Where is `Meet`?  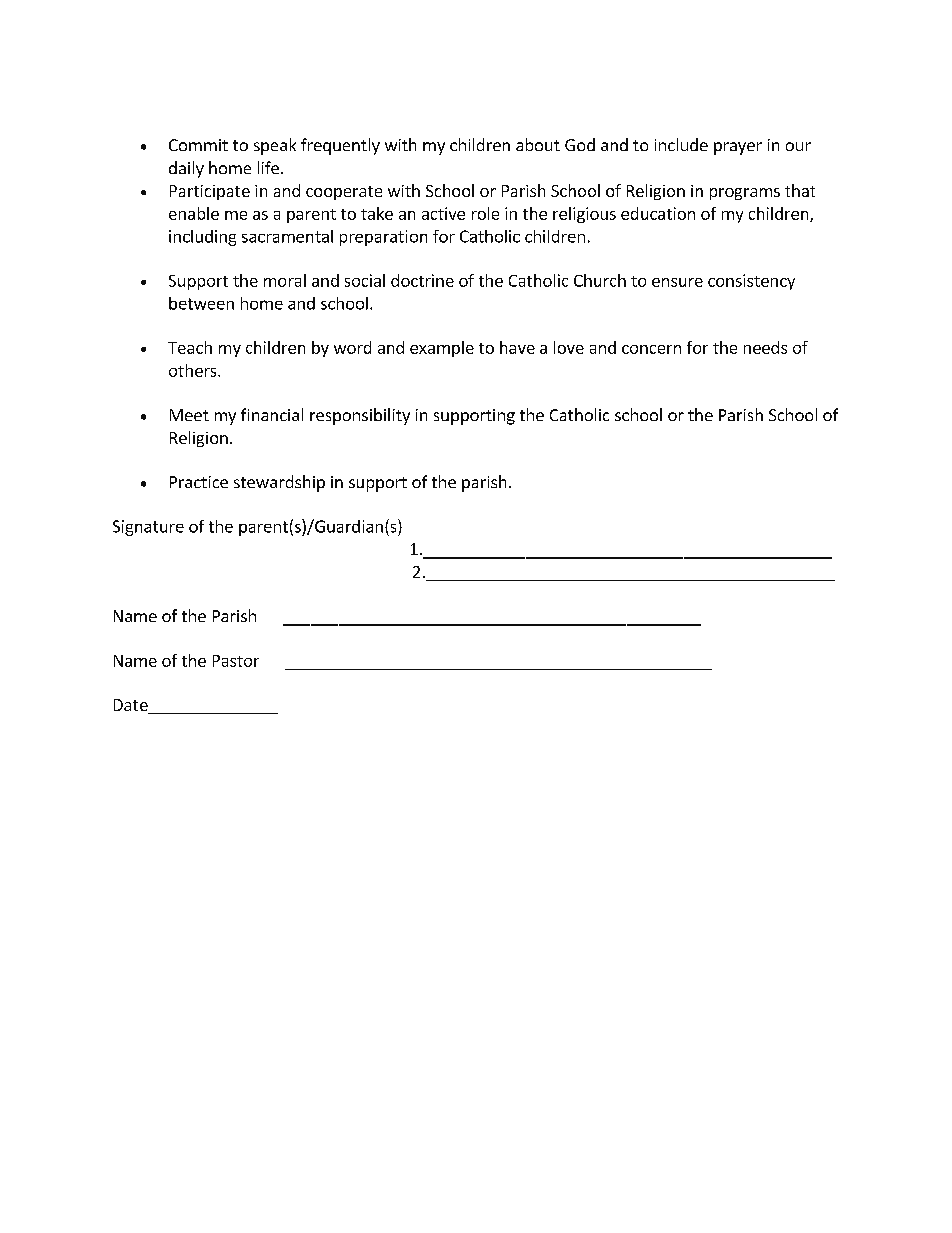 Meet is located at coordinates (189, 415).
